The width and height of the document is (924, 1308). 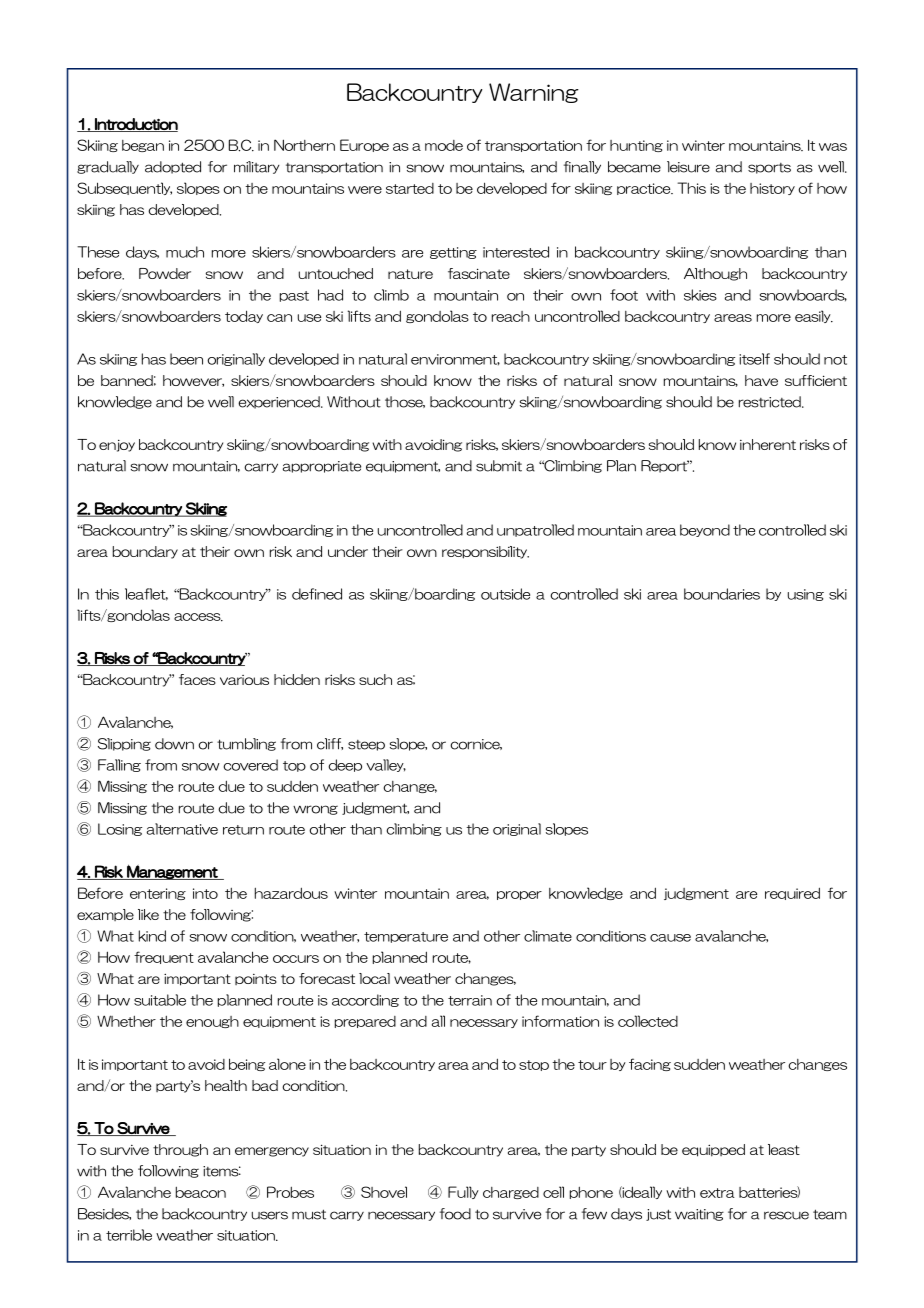 What do you see at coordinates (470, 1000) in the document?
I see `terrain` at bounding box center [470, 1000].
